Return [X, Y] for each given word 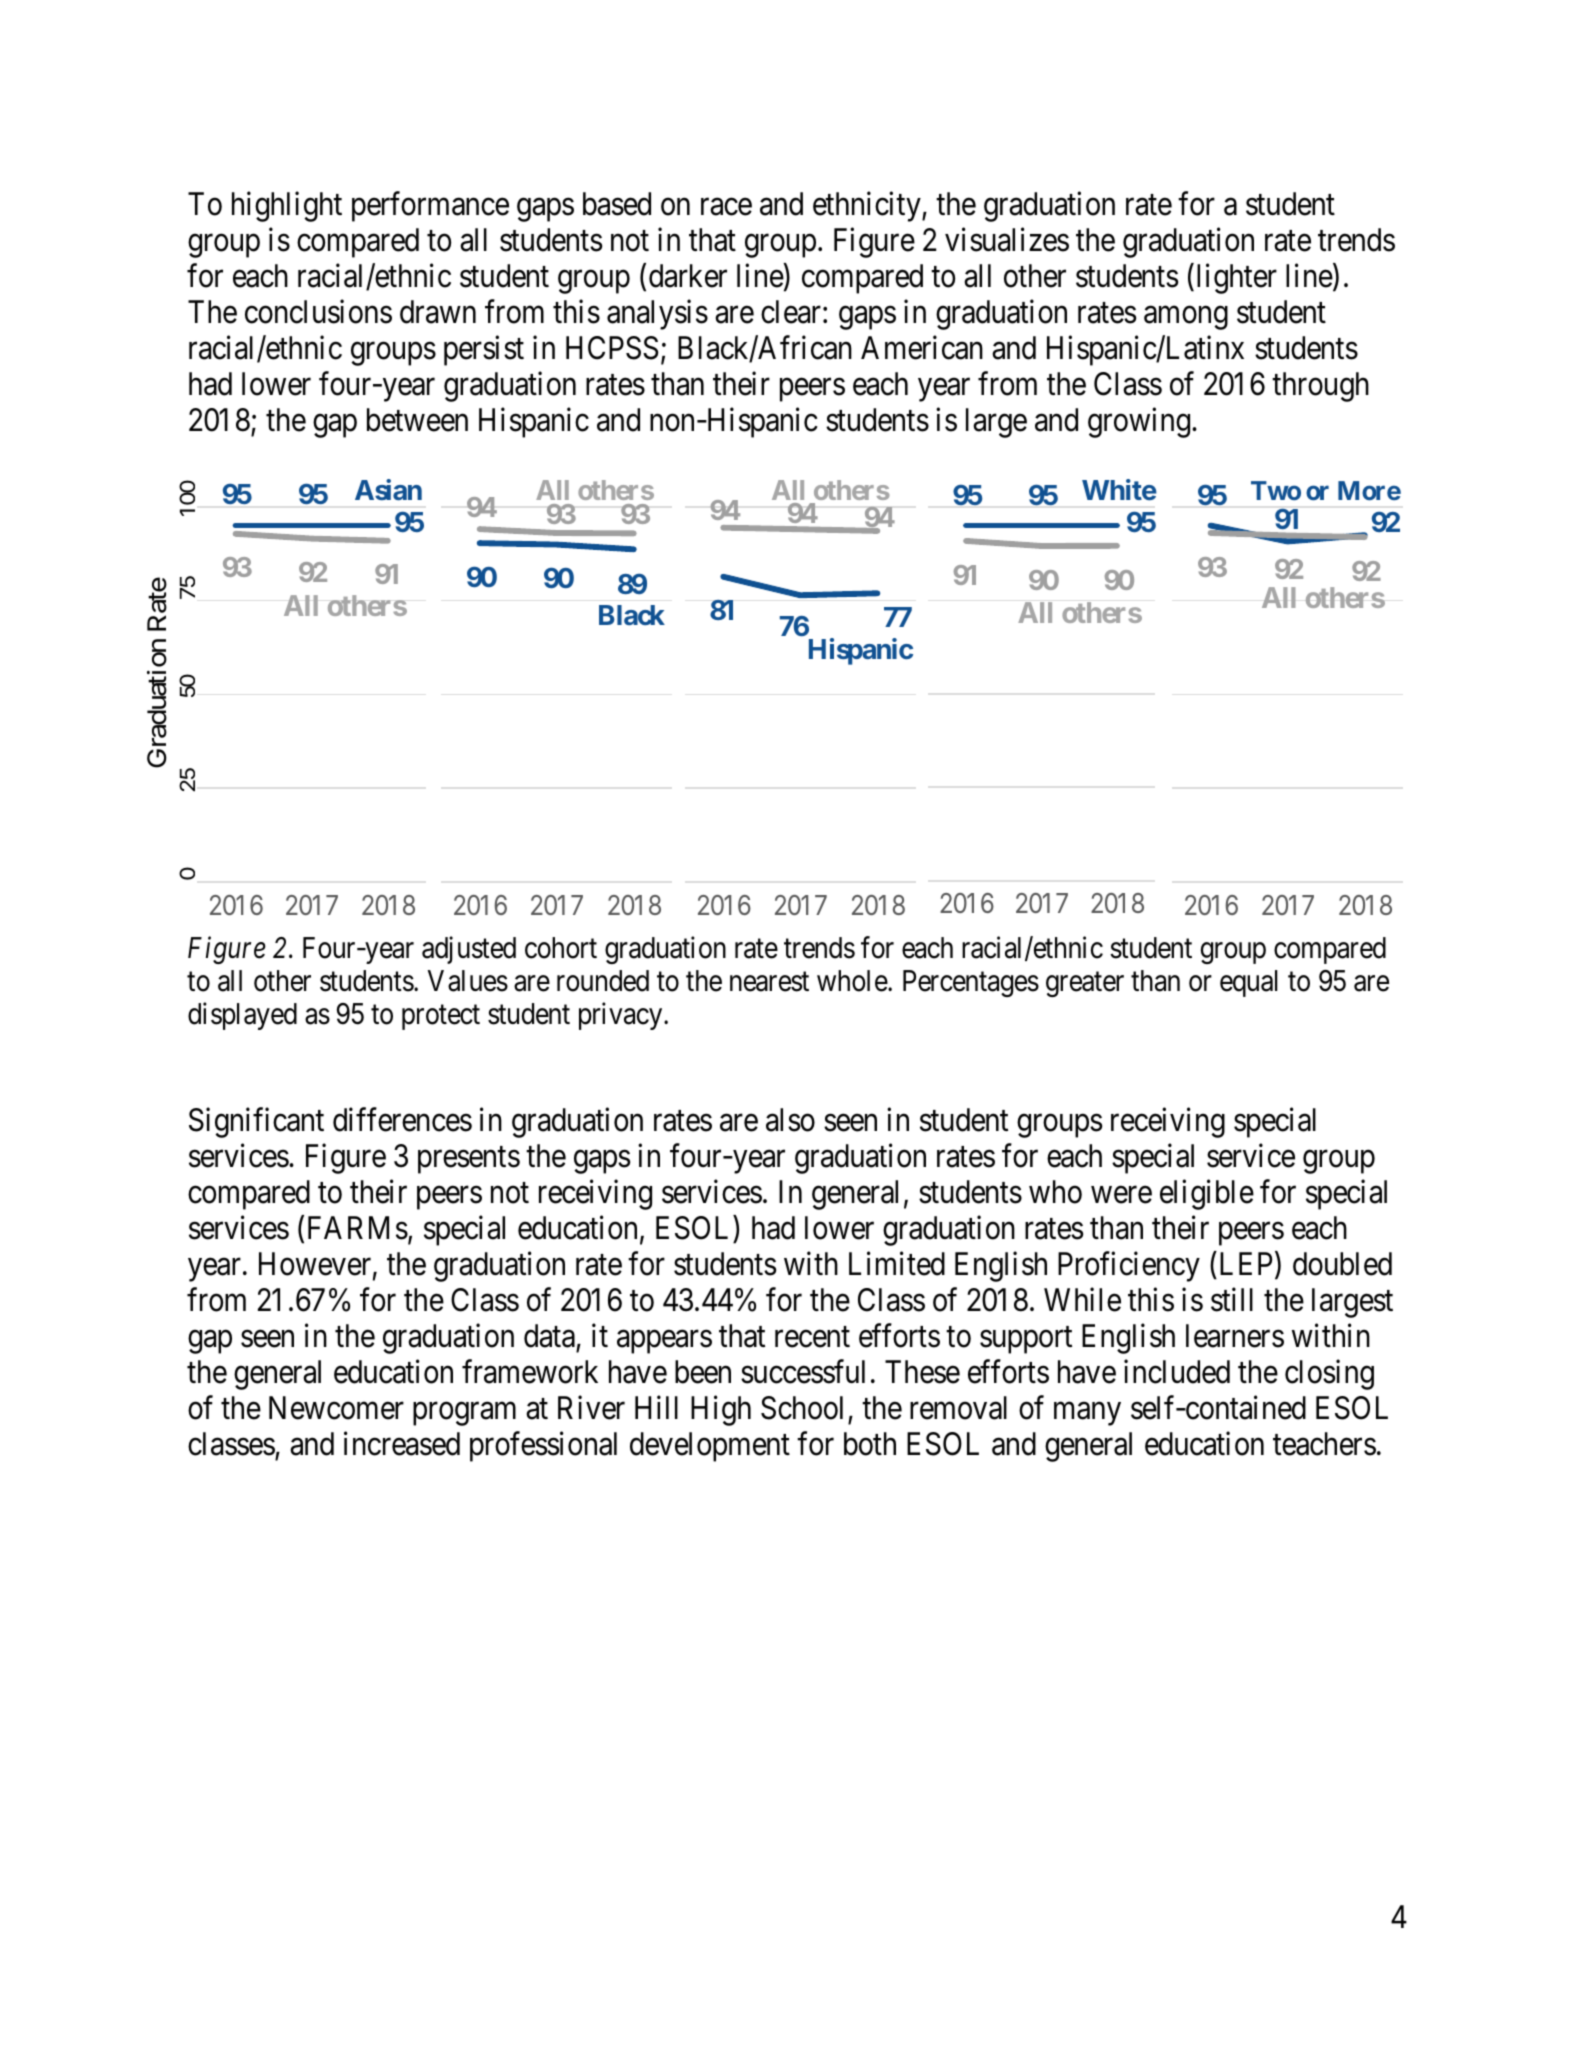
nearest [769, 982]
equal [1249, 983]
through [1320, 387]
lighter [1237, 279]
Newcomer [336, 1408]
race [726, 207]
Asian [388, 489]
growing [1140, 423]
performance [430, 207]
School [802, 1408]
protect [441, 1017]
